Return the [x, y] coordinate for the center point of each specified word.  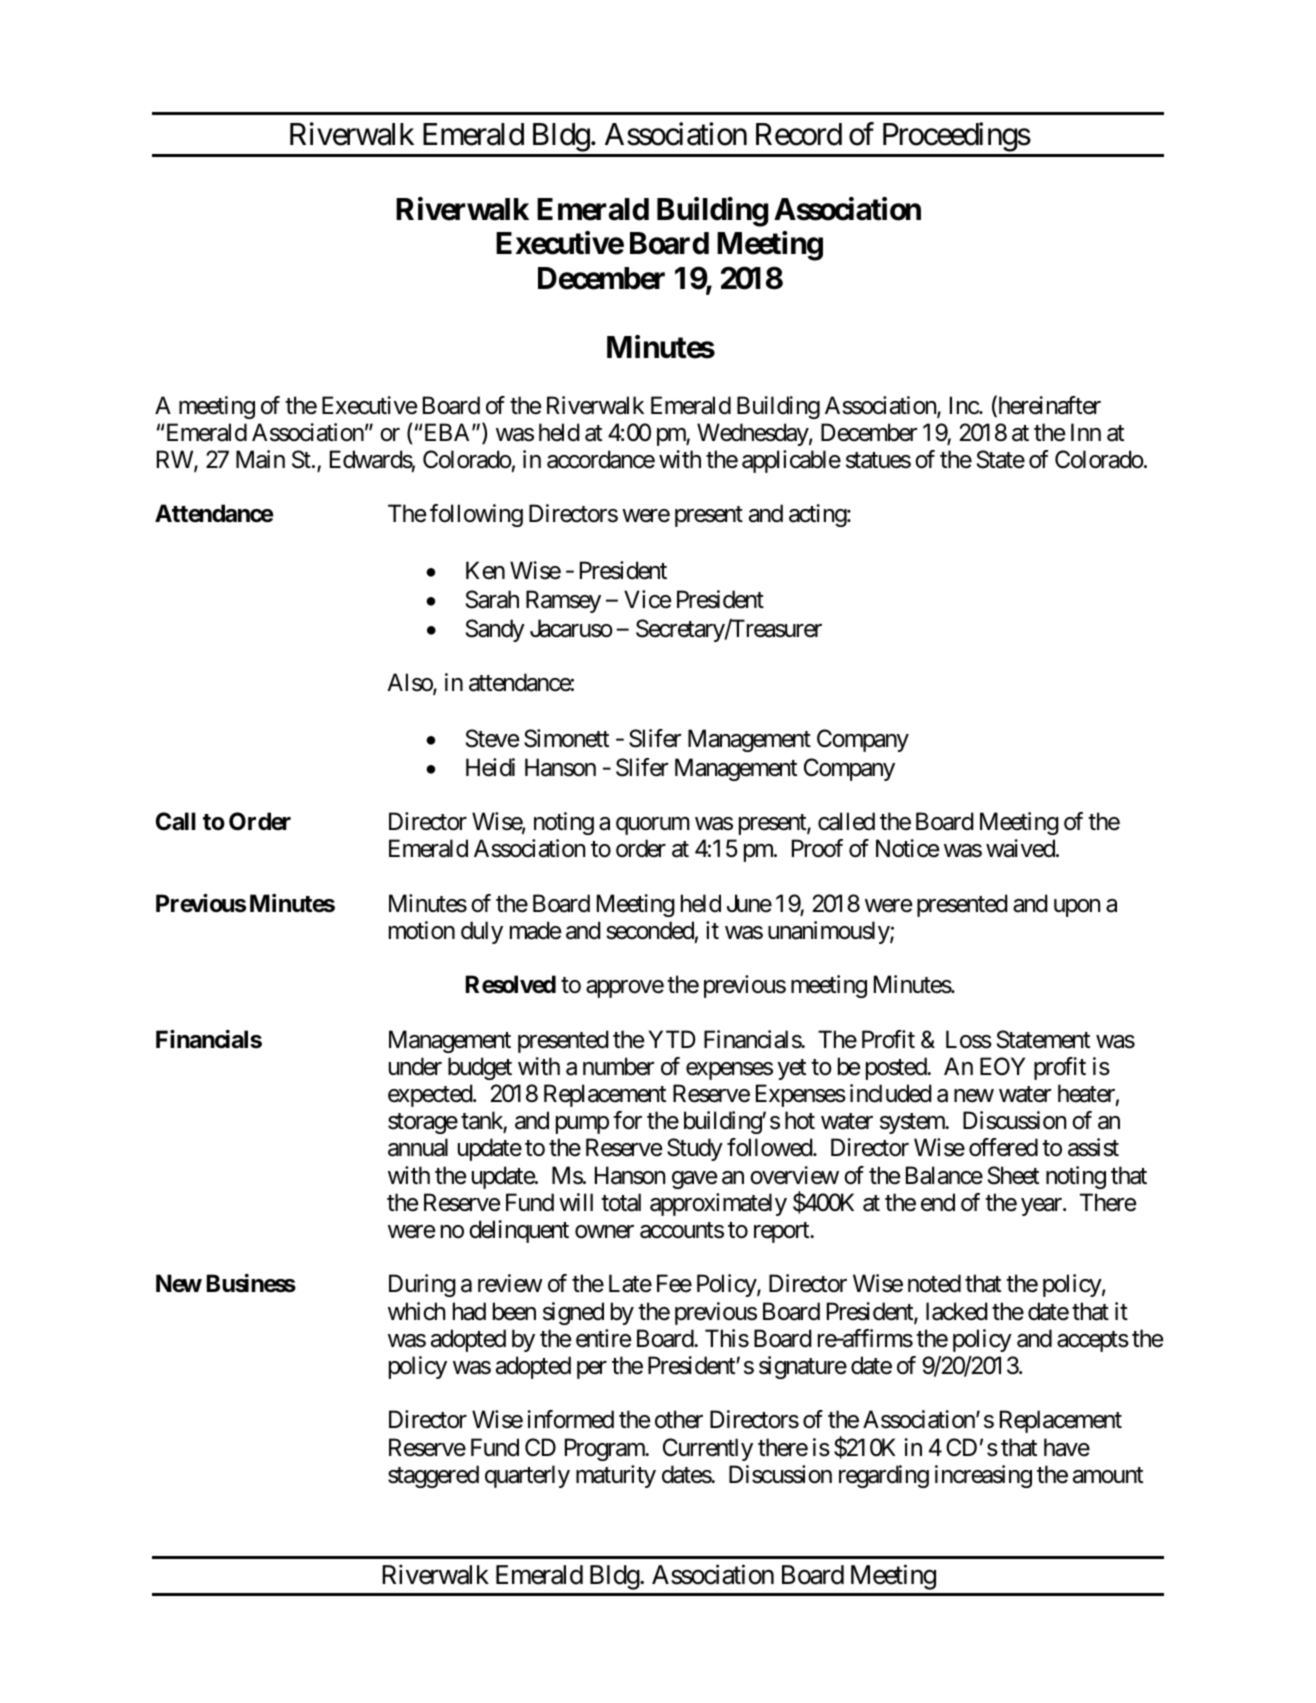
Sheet [1013, 1175]
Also [410, 683]
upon [1077, 908]
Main [260, 459]
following [476, 515]
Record [799, 134]
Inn [1086, 432]
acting [818, 515]
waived [1020, 848]
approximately [718, 1204]
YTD [672, 1039]
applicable [791, 461]
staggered [433, 1476]
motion [422, 930]
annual [418, 1147]
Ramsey [563, 601]
